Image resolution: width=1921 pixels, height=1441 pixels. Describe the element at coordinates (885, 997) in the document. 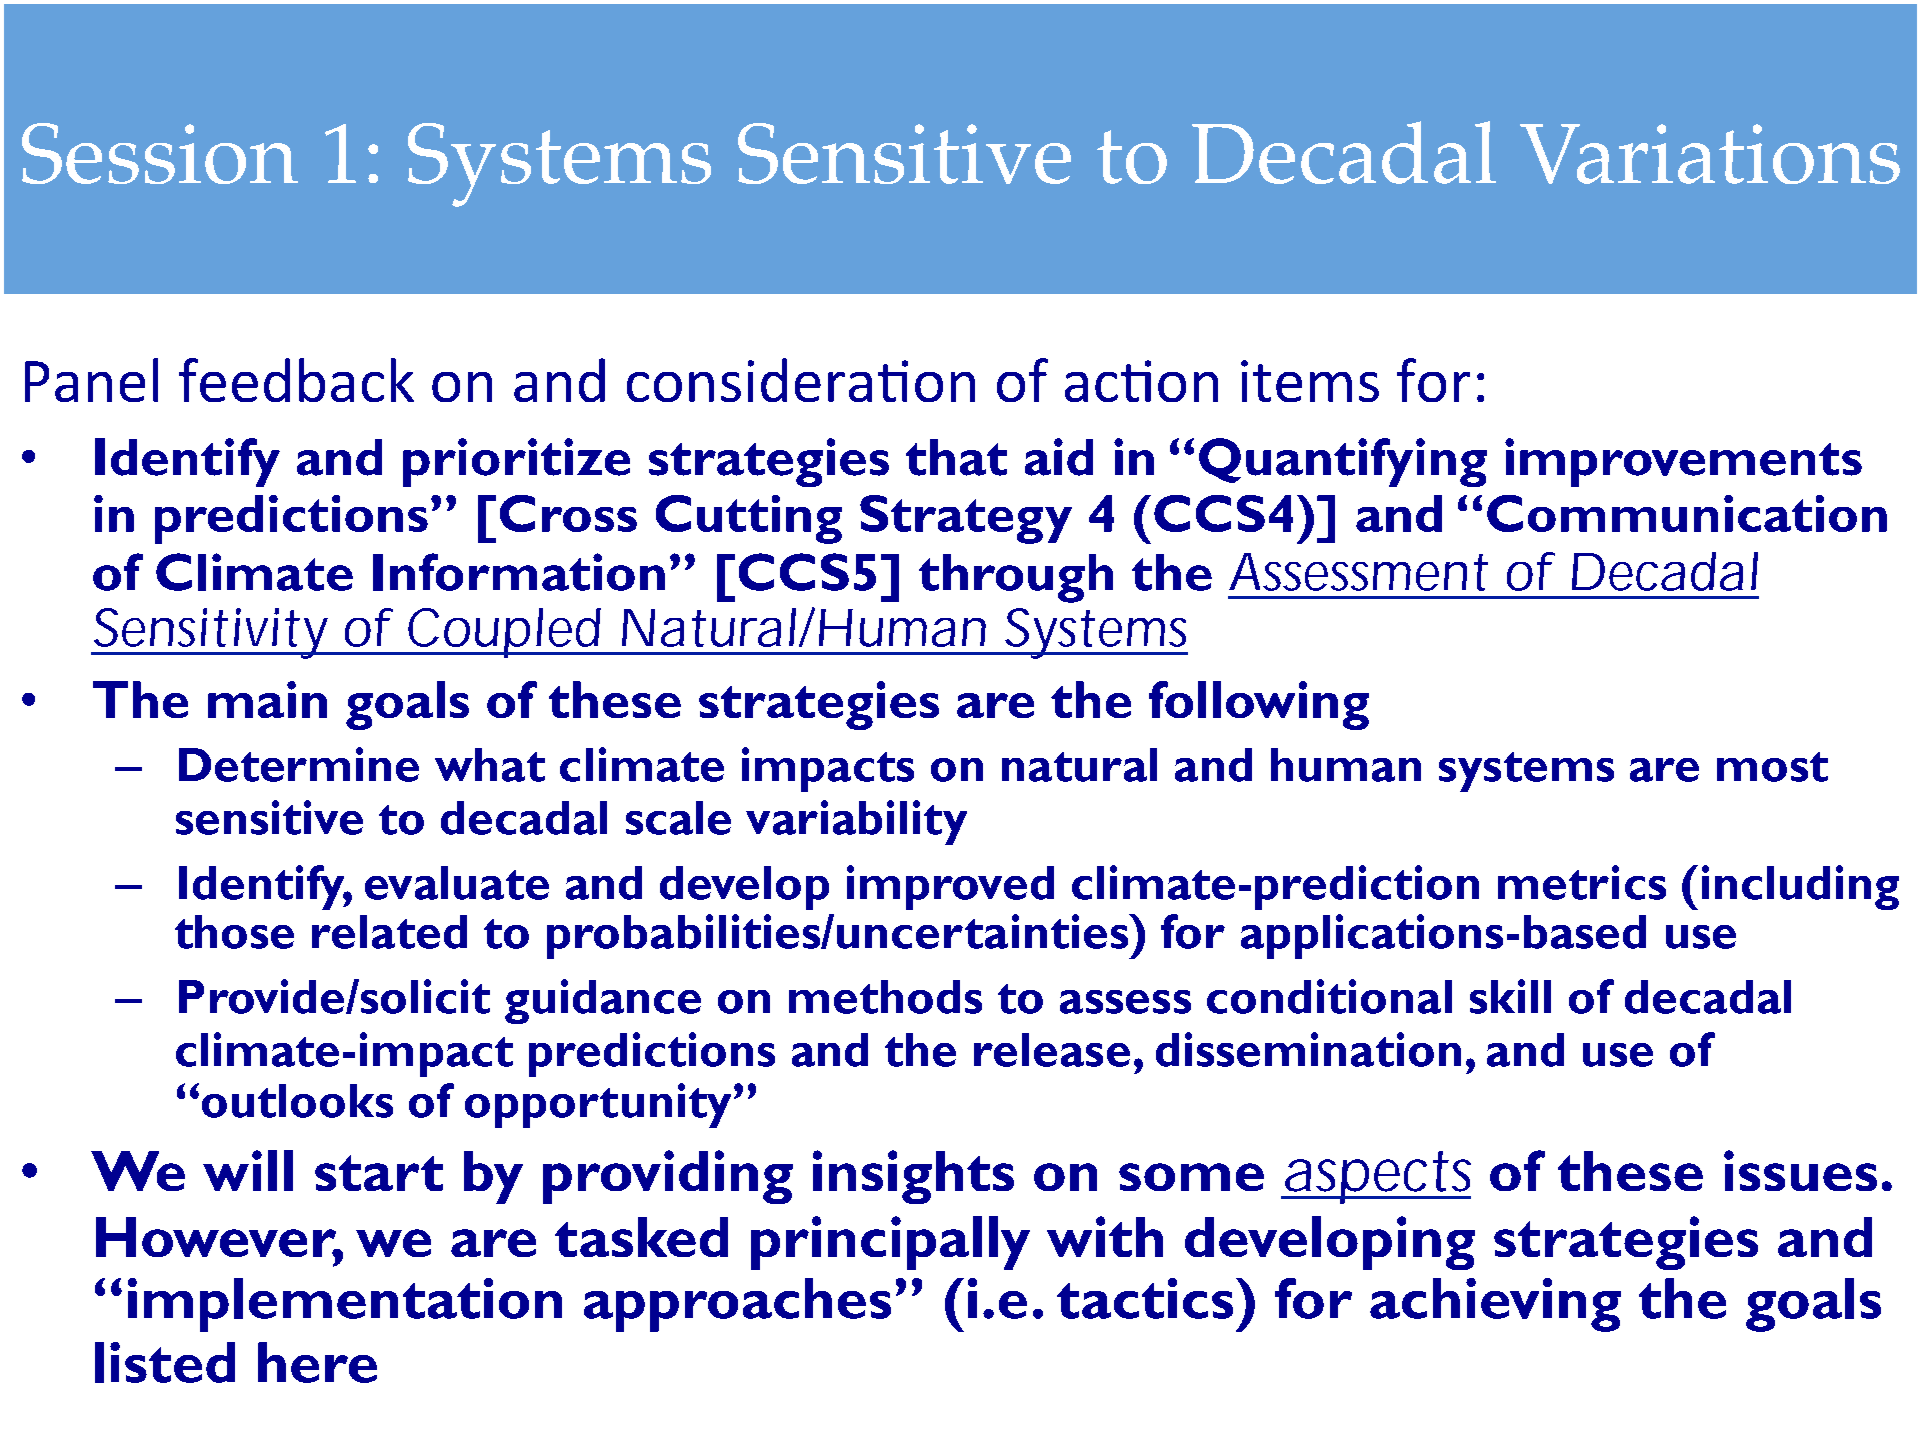

I see `methods` at that location.
